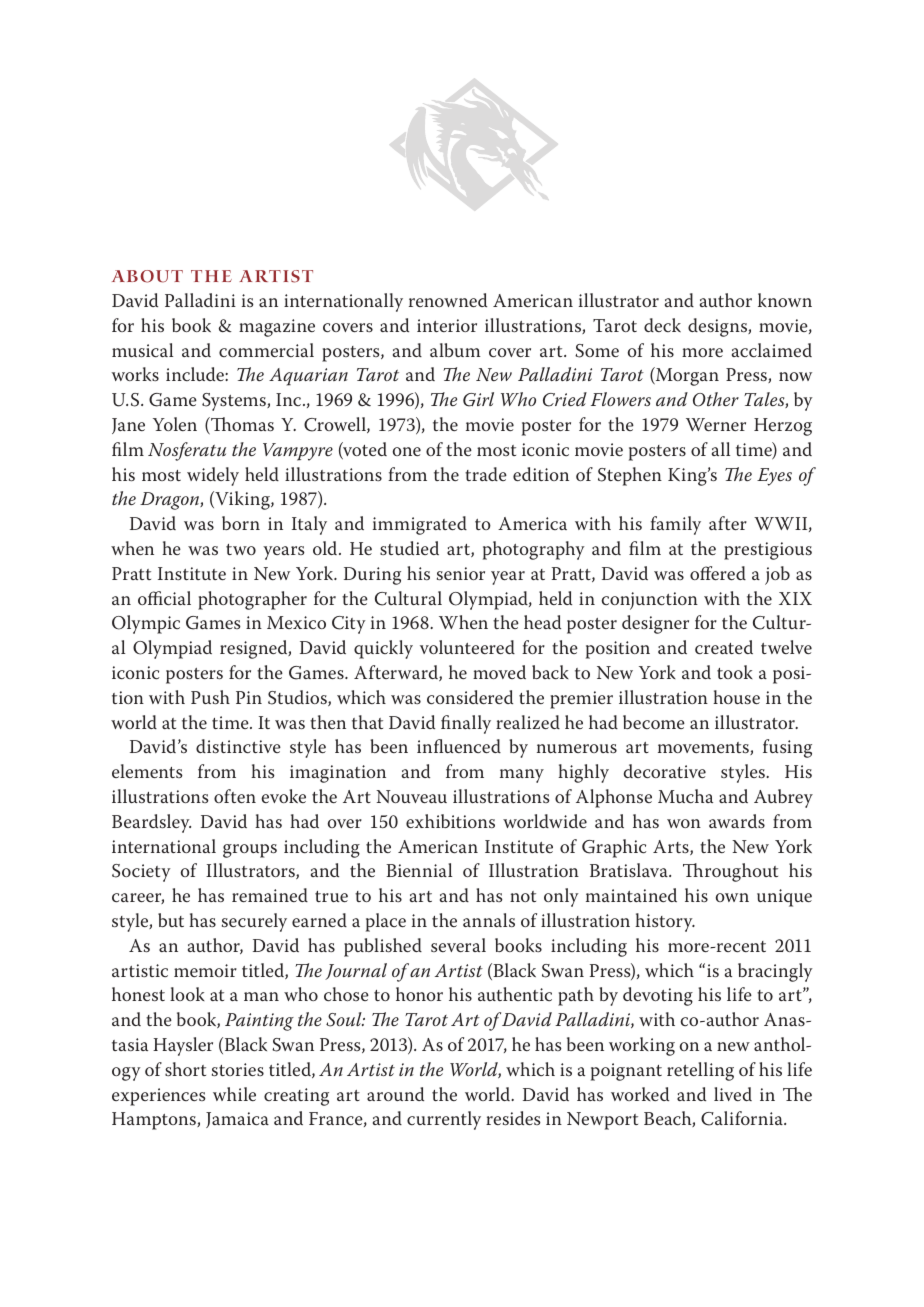 The height and width of the image is (1307, 924). Describe the element at coordinates (736, 697) in the image. I see `house` at that location.
